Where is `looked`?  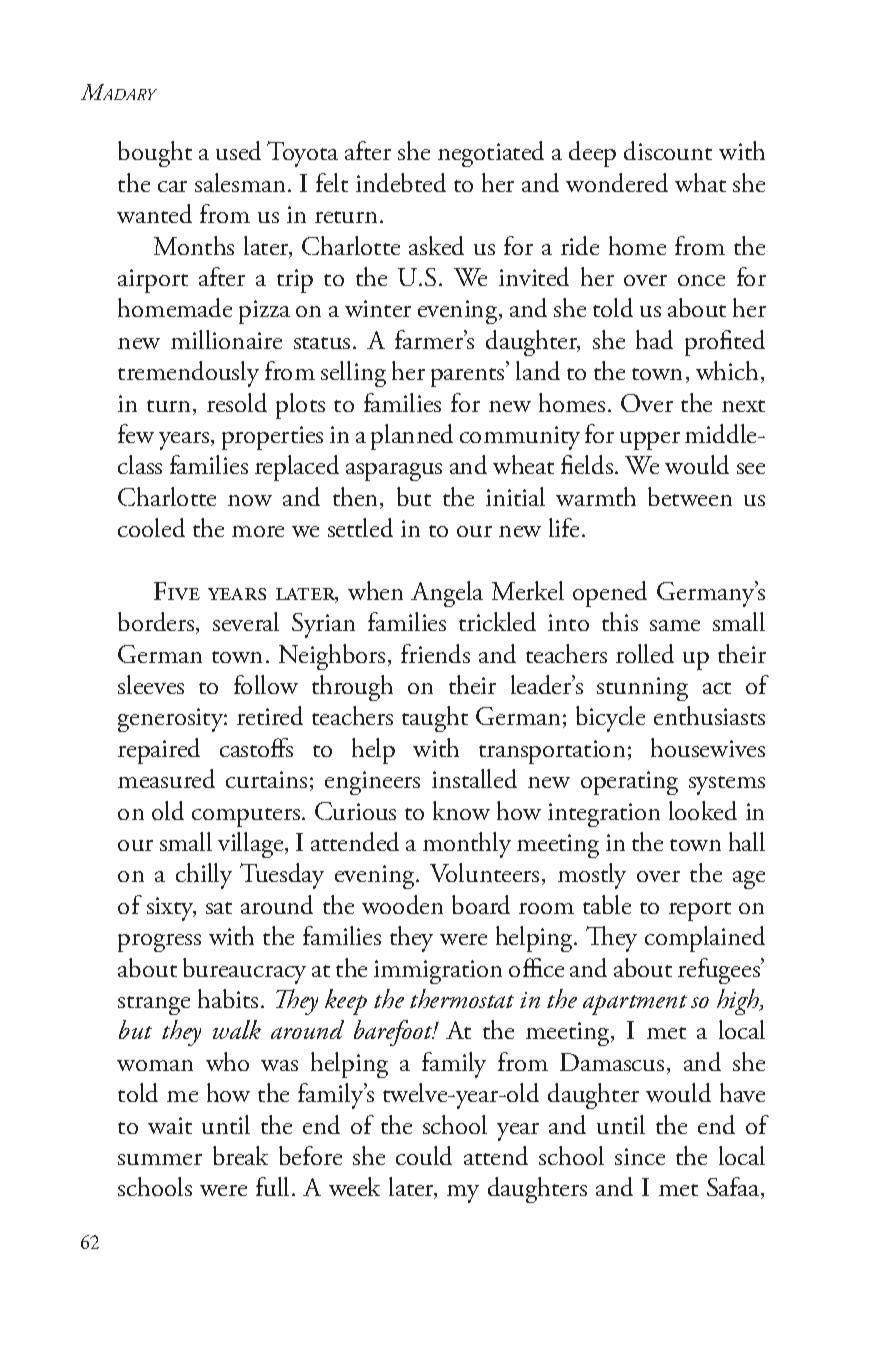
looked is located at coordinates (703, 810).
